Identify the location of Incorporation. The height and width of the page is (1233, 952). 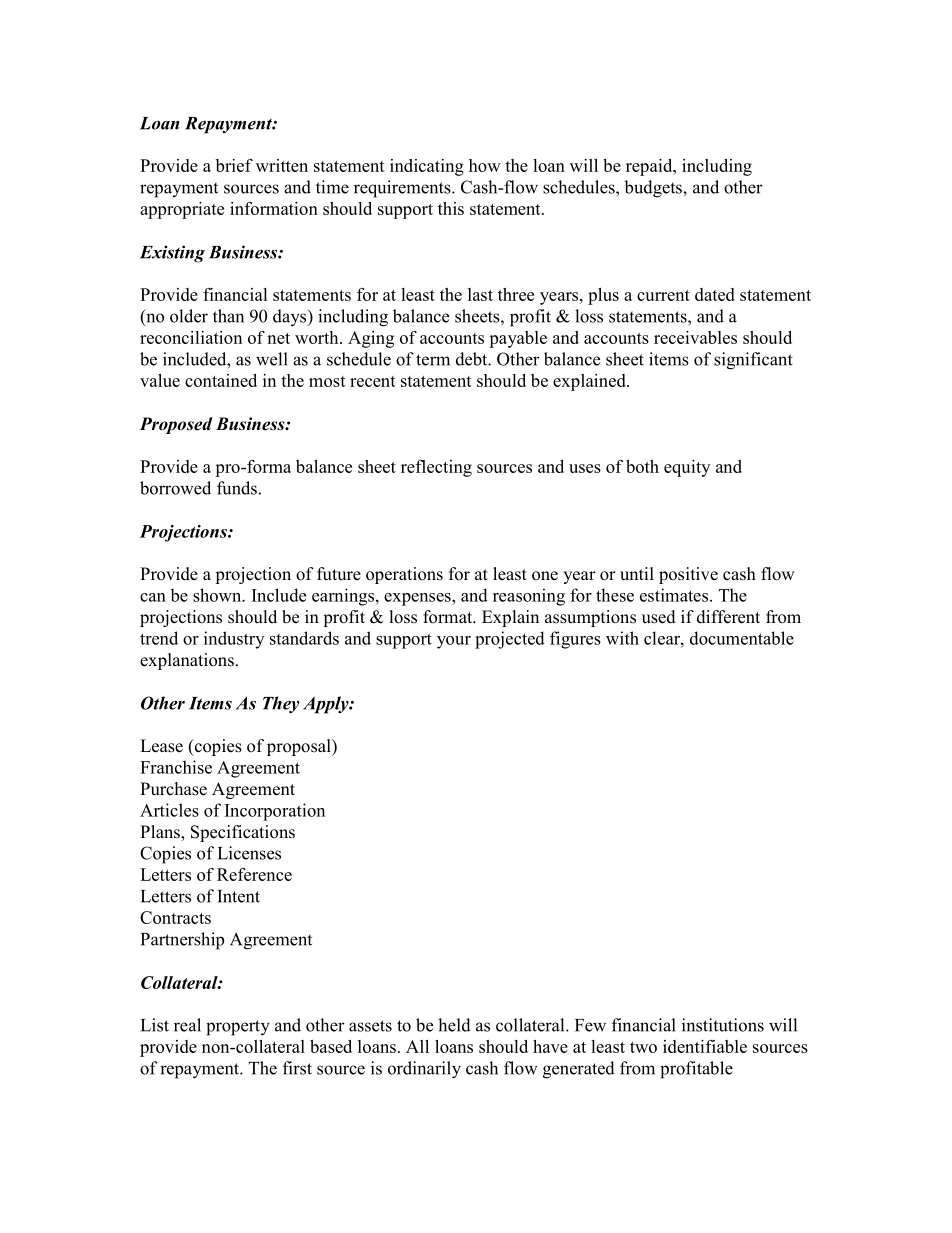
(275, 812).
